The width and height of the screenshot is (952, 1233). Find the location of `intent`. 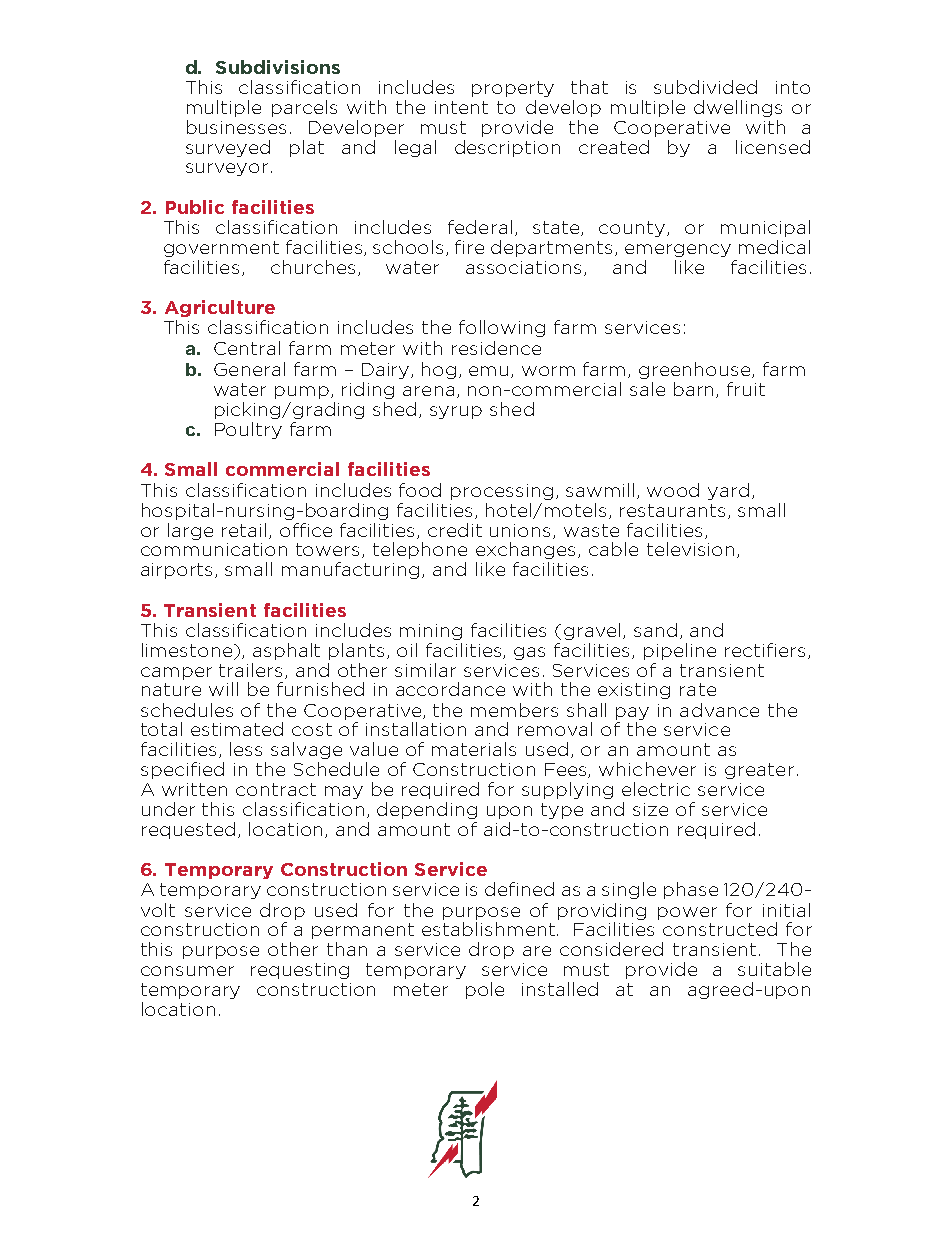

intent is located at coordinates (461, 107).
